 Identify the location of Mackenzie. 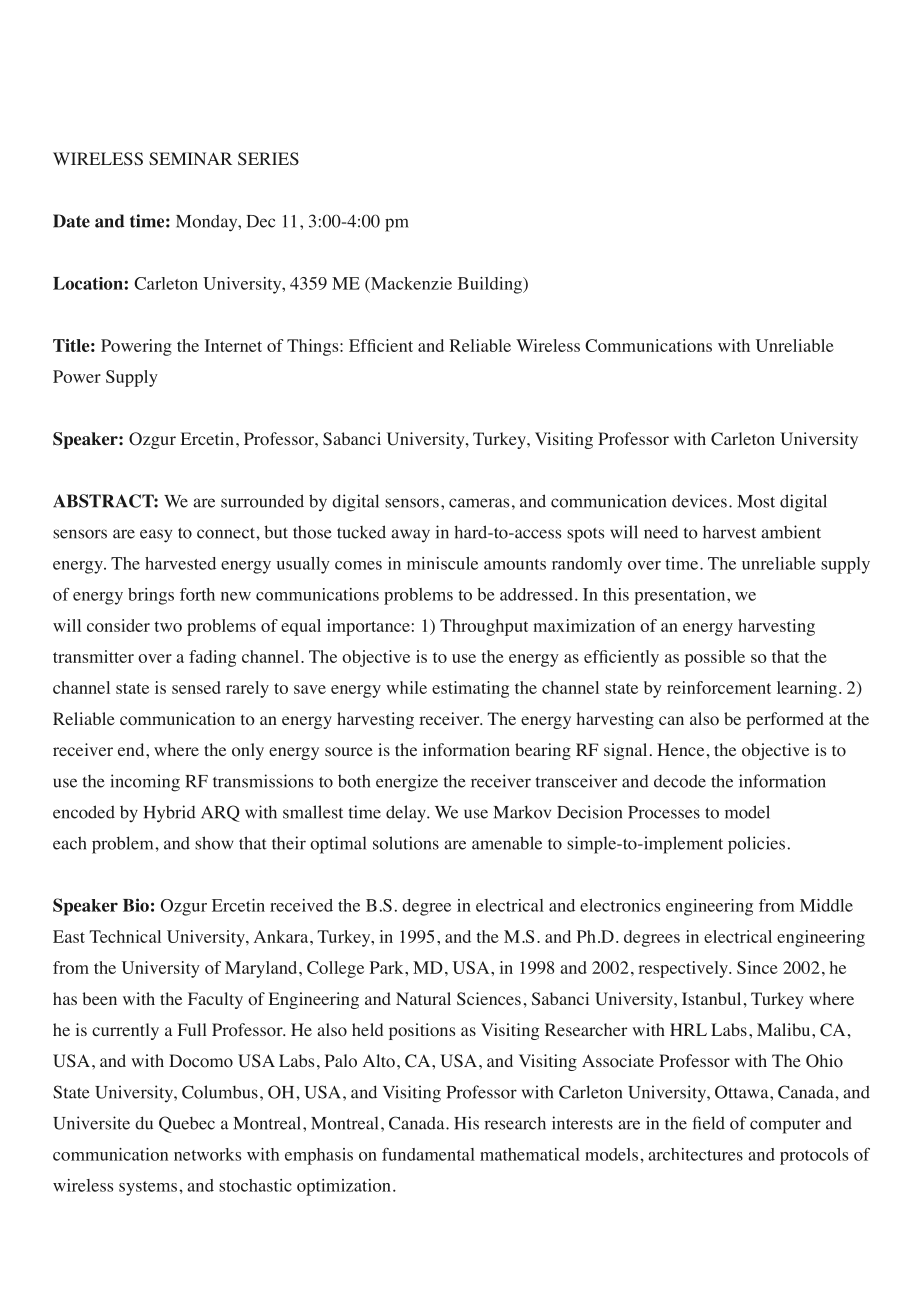
(410, 283).
